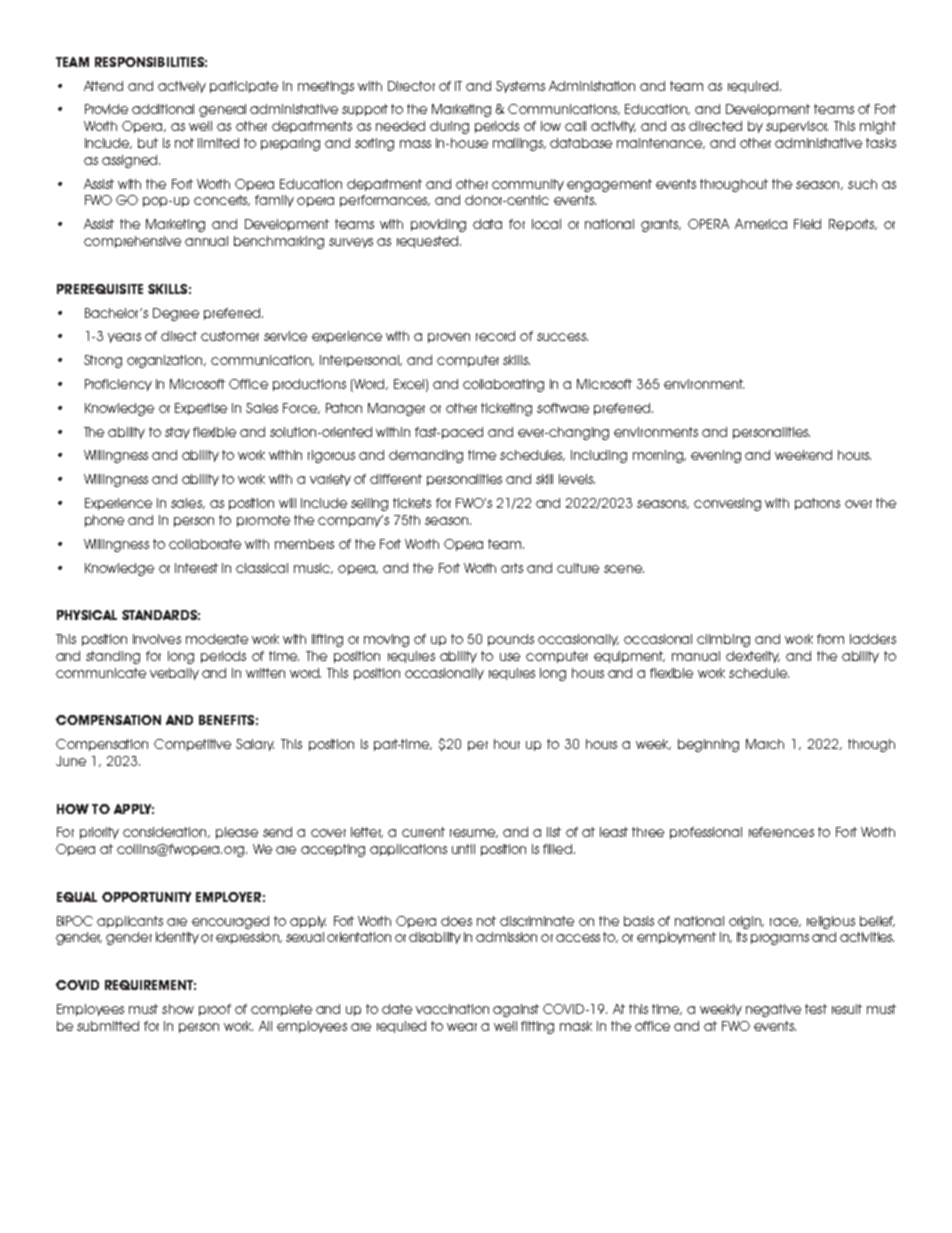  What do you see at coordinates (511, 640) in the document?
I see `pounds` at bounding box center [511, 640].
